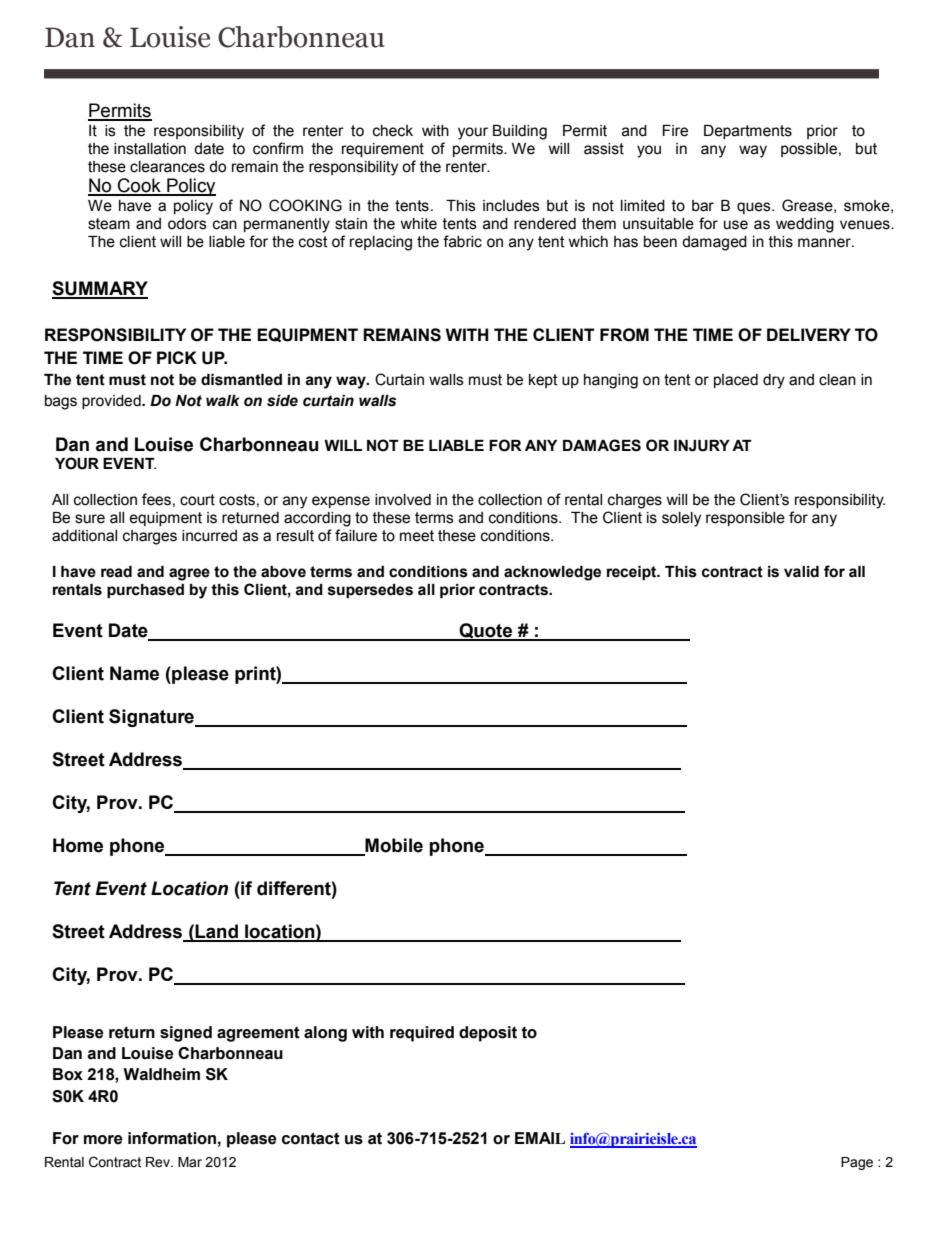 Image resolution: width=952 pixels, height=1233 pixels. I want to click on EMAIL, so click(540, 1138).
